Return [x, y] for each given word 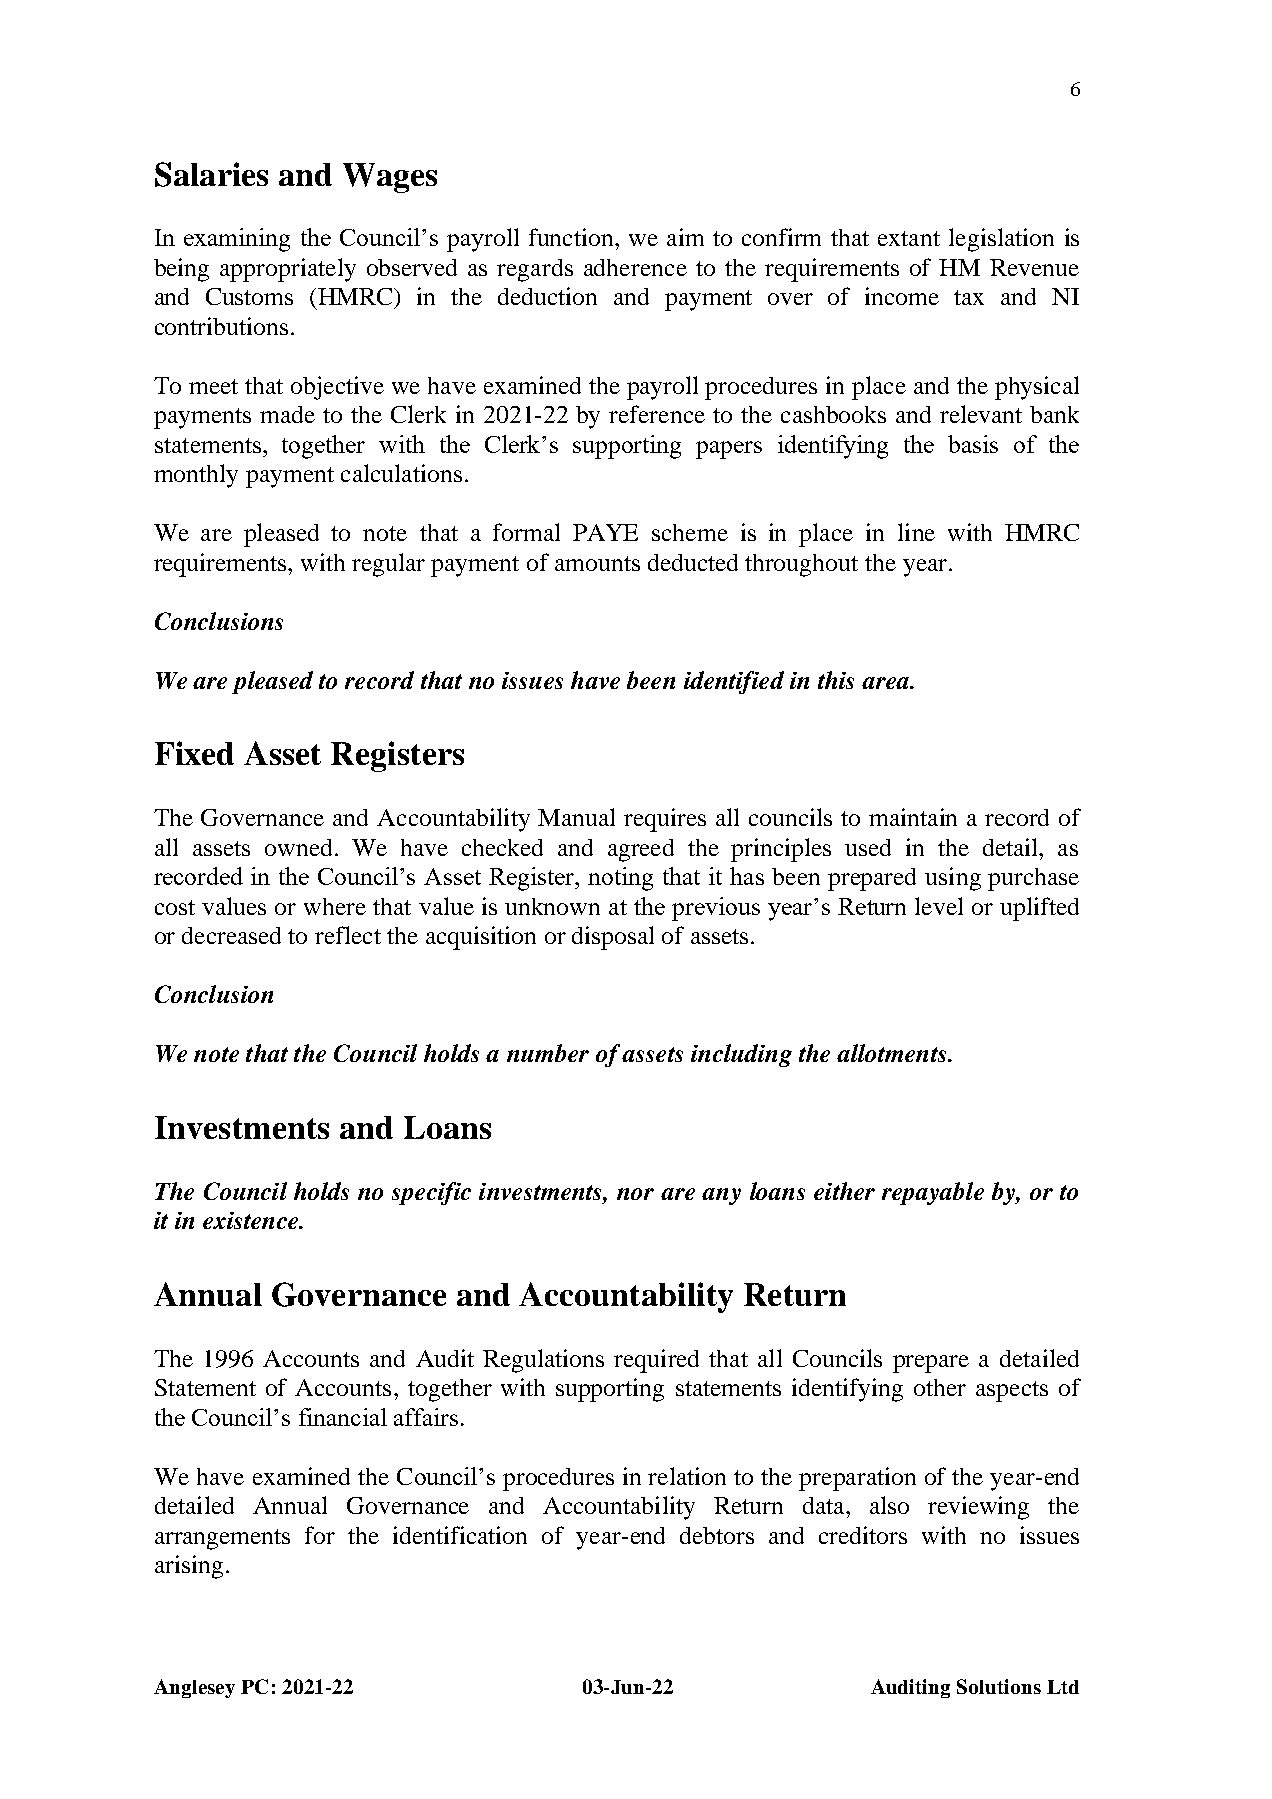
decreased [231, 935]
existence [252, 1220]
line [916, 532]
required [656, 1361]
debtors [717, 1535]
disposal [613, 938]
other [940, 1387]
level [939, 906]
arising [189, 1567]
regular [388, 565]
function [572, 237]
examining [237, 240]
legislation [1001, 240]
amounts [597, 563]
